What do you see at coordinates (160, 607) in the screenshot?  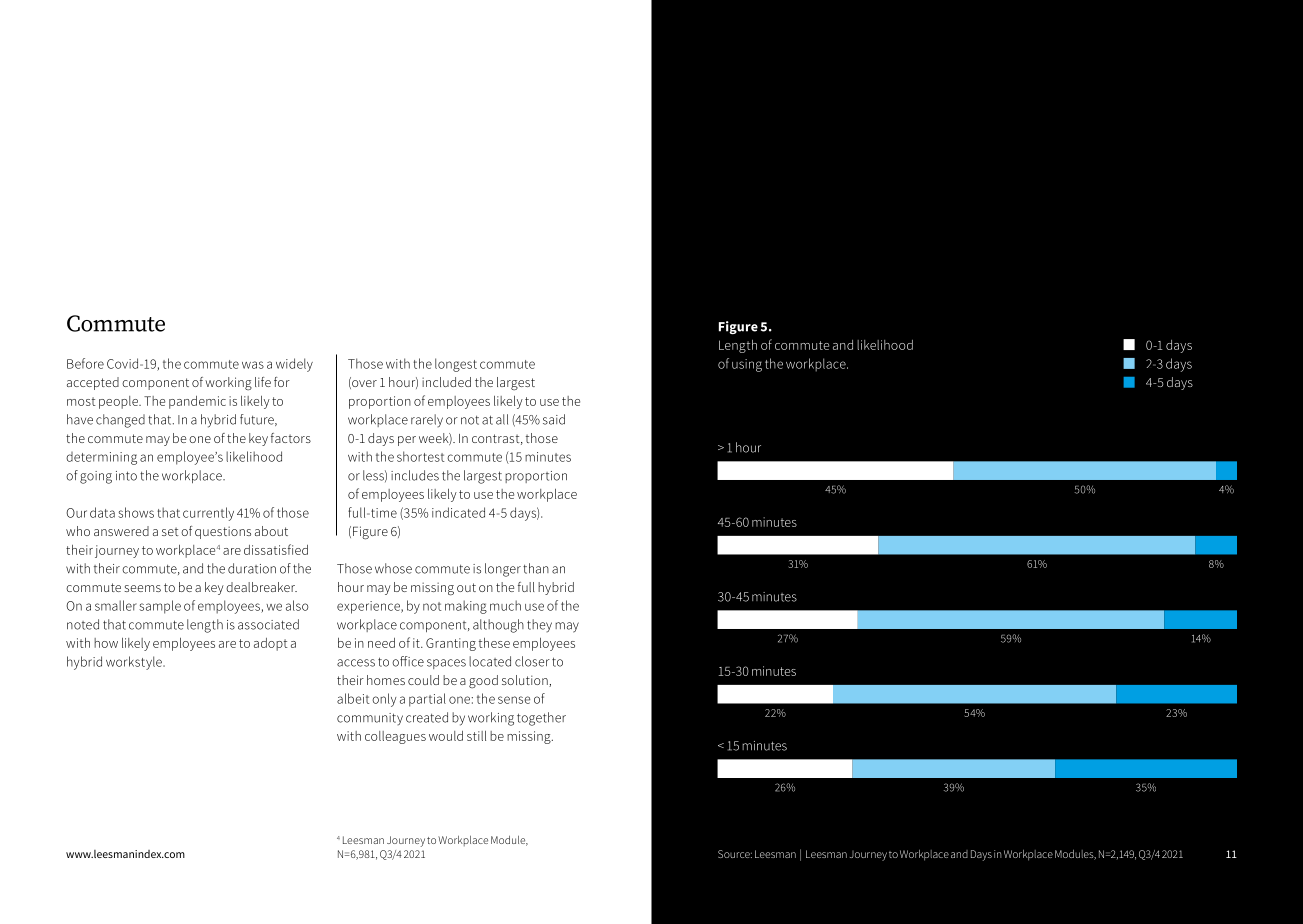 I see `sample` at bounding box center [160, 607].
